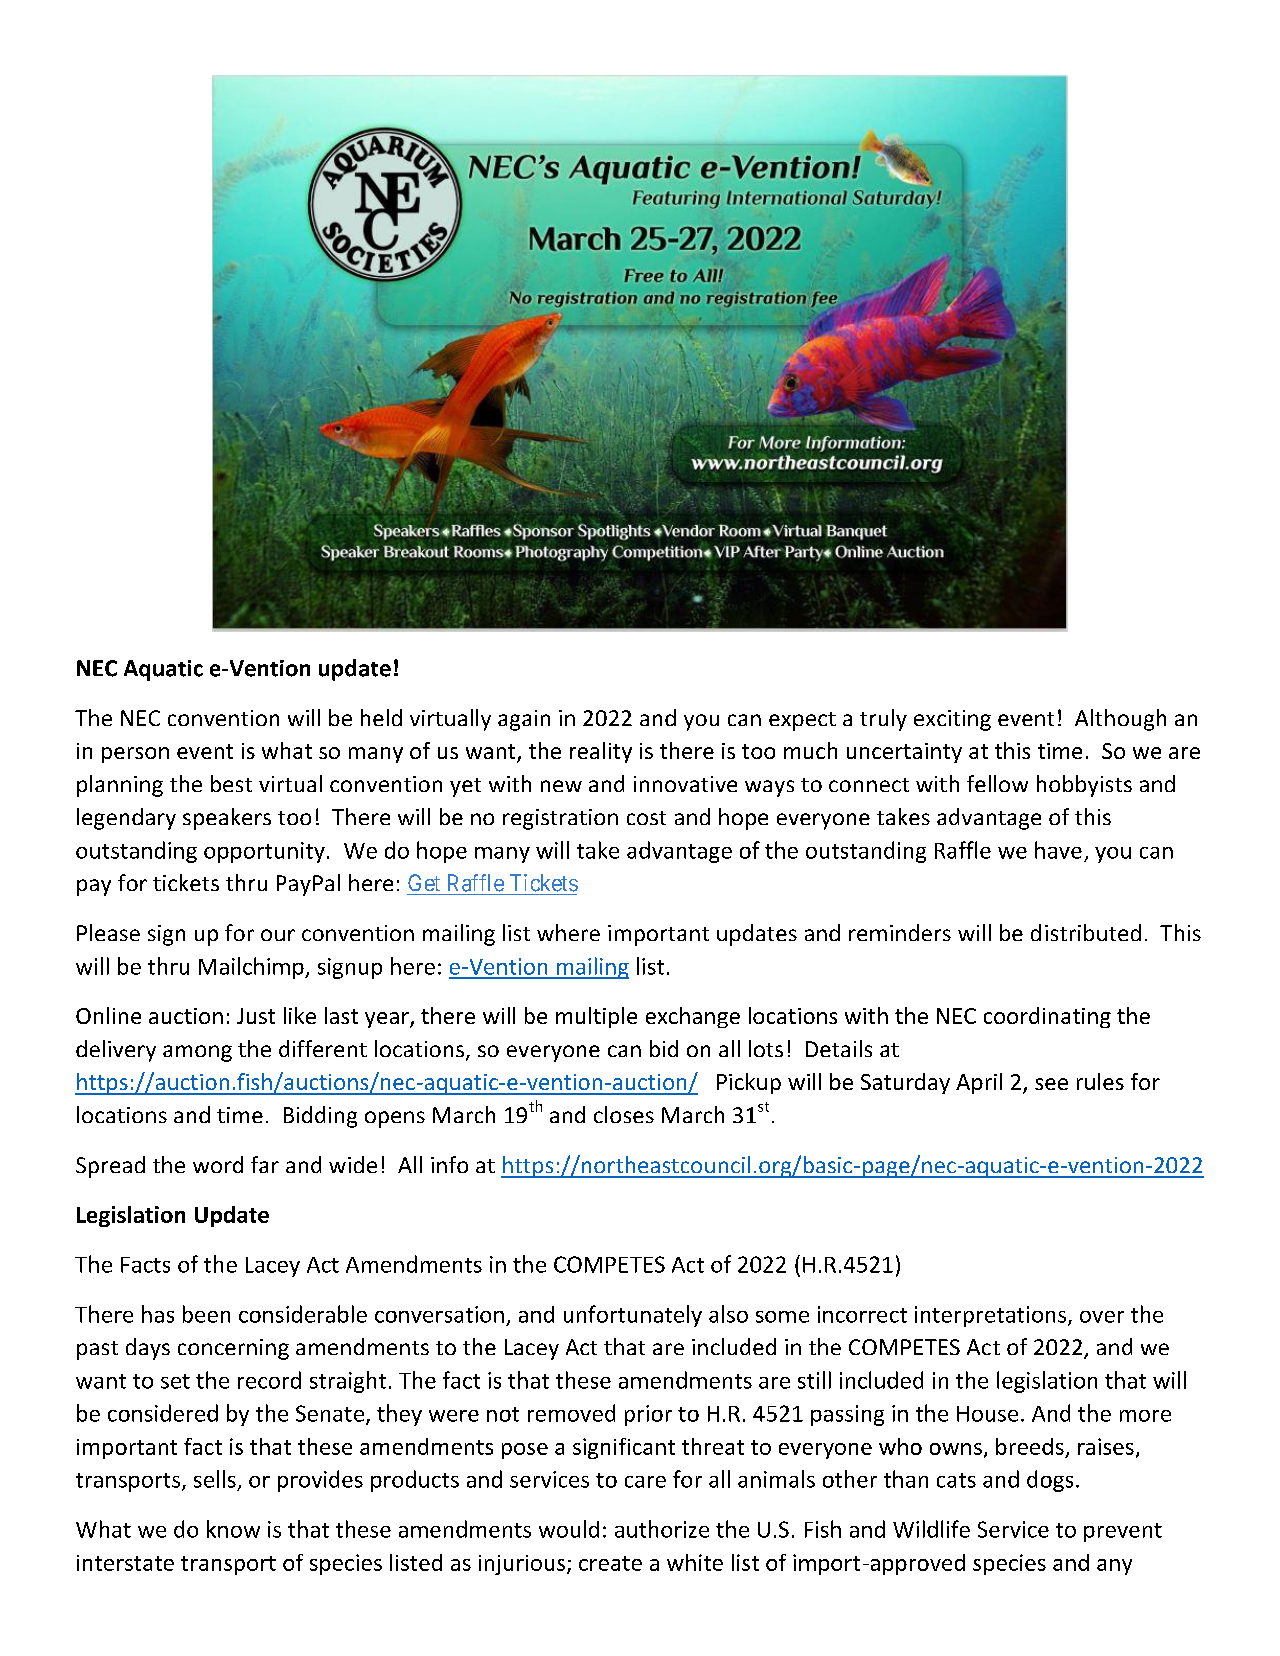 The image size is (1280, 1656). What do you see at coordinates (1051, 1084) in the page?
I see `see` at bounding box center [1051, 1084].
